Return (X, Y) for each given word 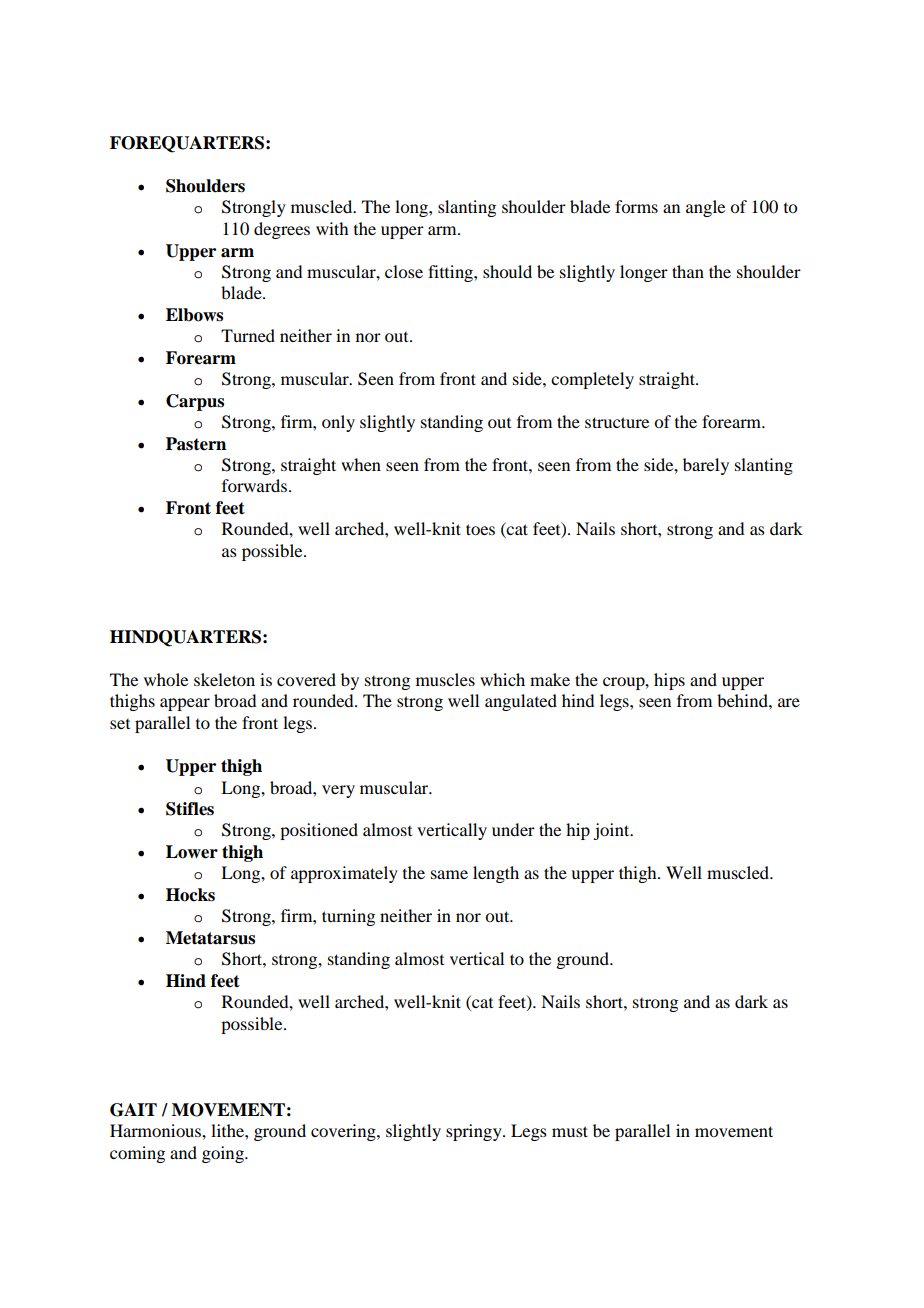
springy (475, 1132)
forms (636, 206)
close (404, 271)
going (224, 1154)
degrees (282, 230)
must (570, 1131)
